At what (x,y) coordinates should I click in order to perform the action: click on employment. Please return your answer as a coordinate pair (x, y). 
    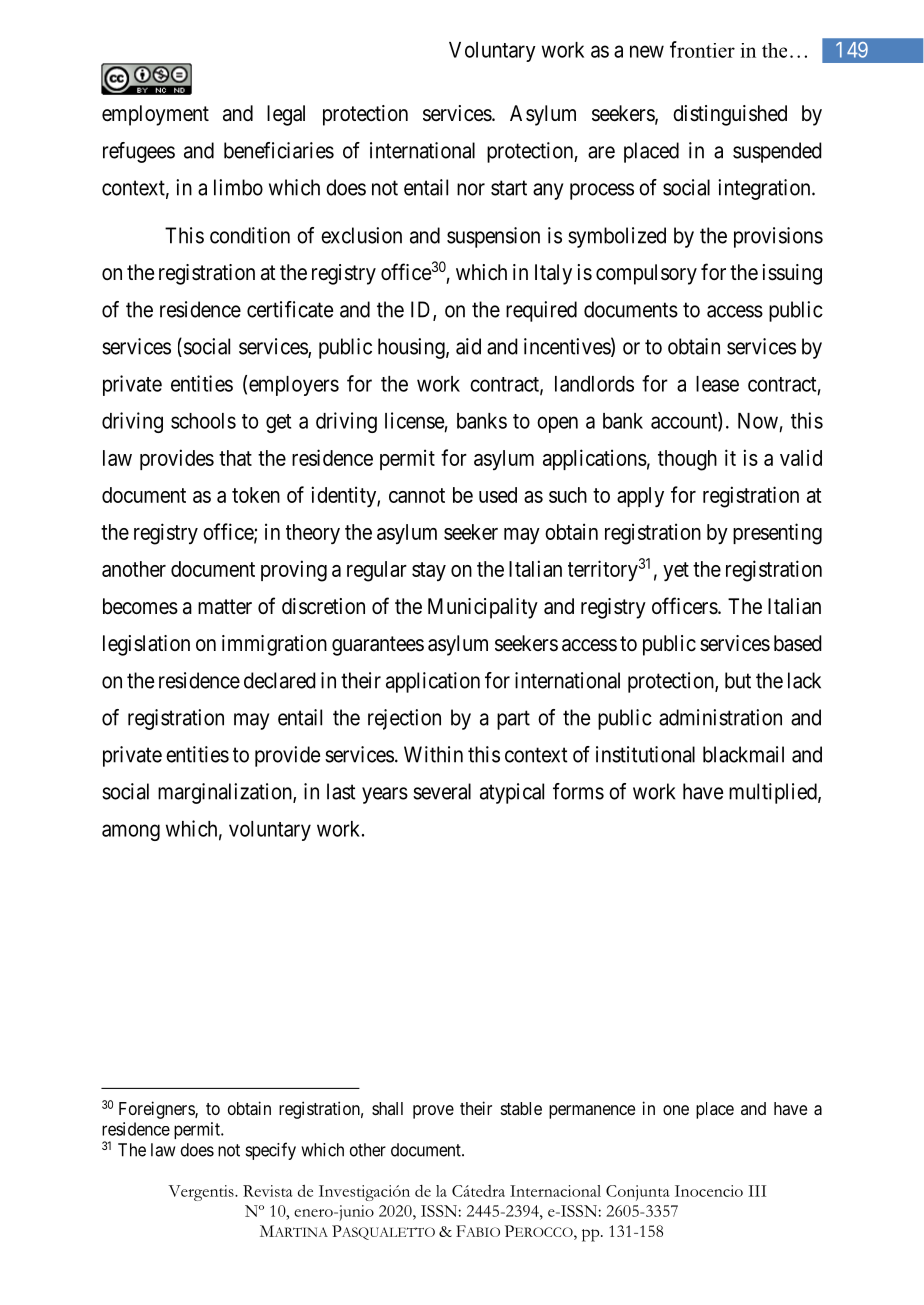
    Looking at the image, I should click on (155, 115).
